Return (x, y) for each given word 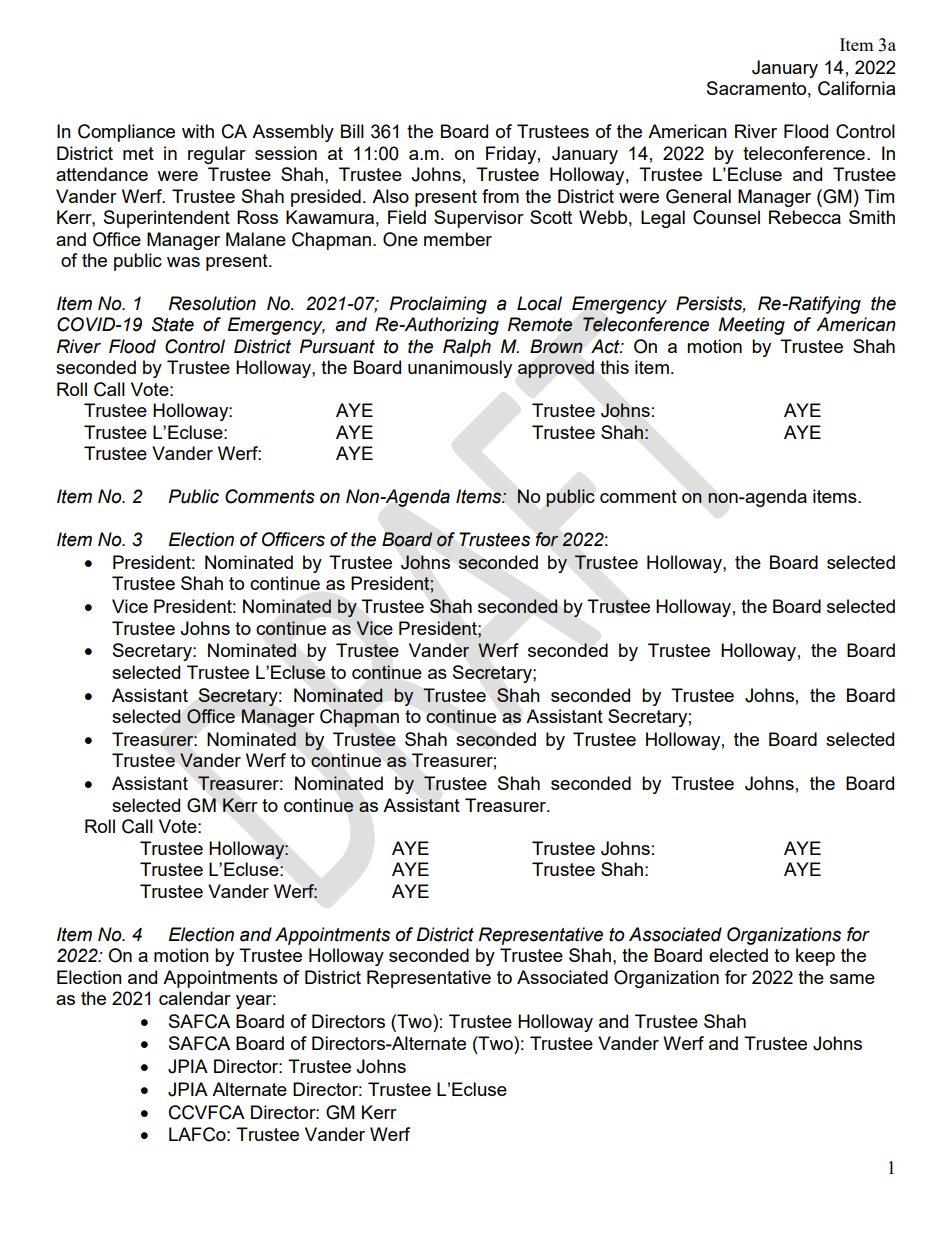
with (198, 131)
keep (815, 957)
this (614, 367)
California (856, 88)
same (852, 979)
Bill (352, 131)
